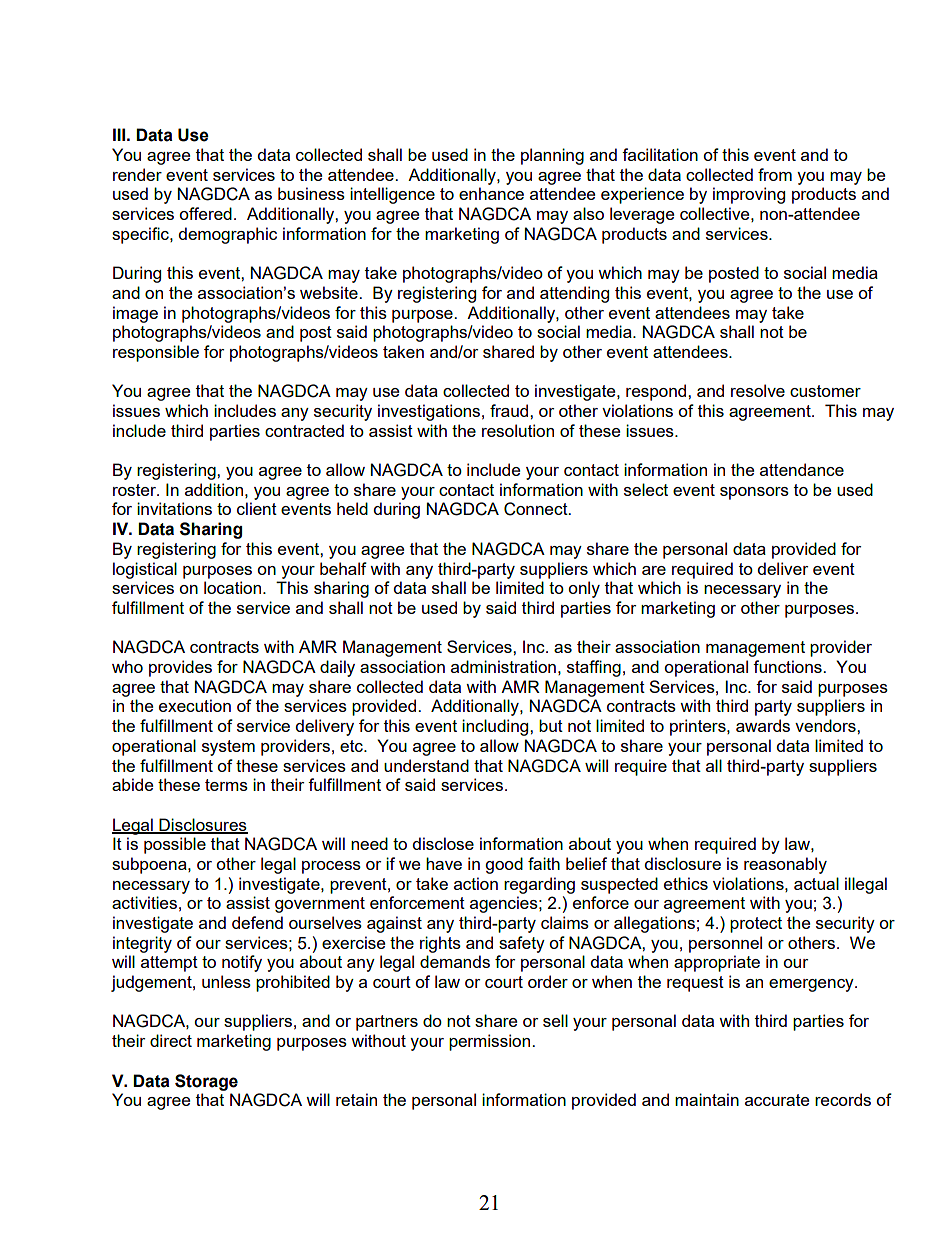  Describe the element at coordinates (504, 865) in the page. I see `good` at that location.
